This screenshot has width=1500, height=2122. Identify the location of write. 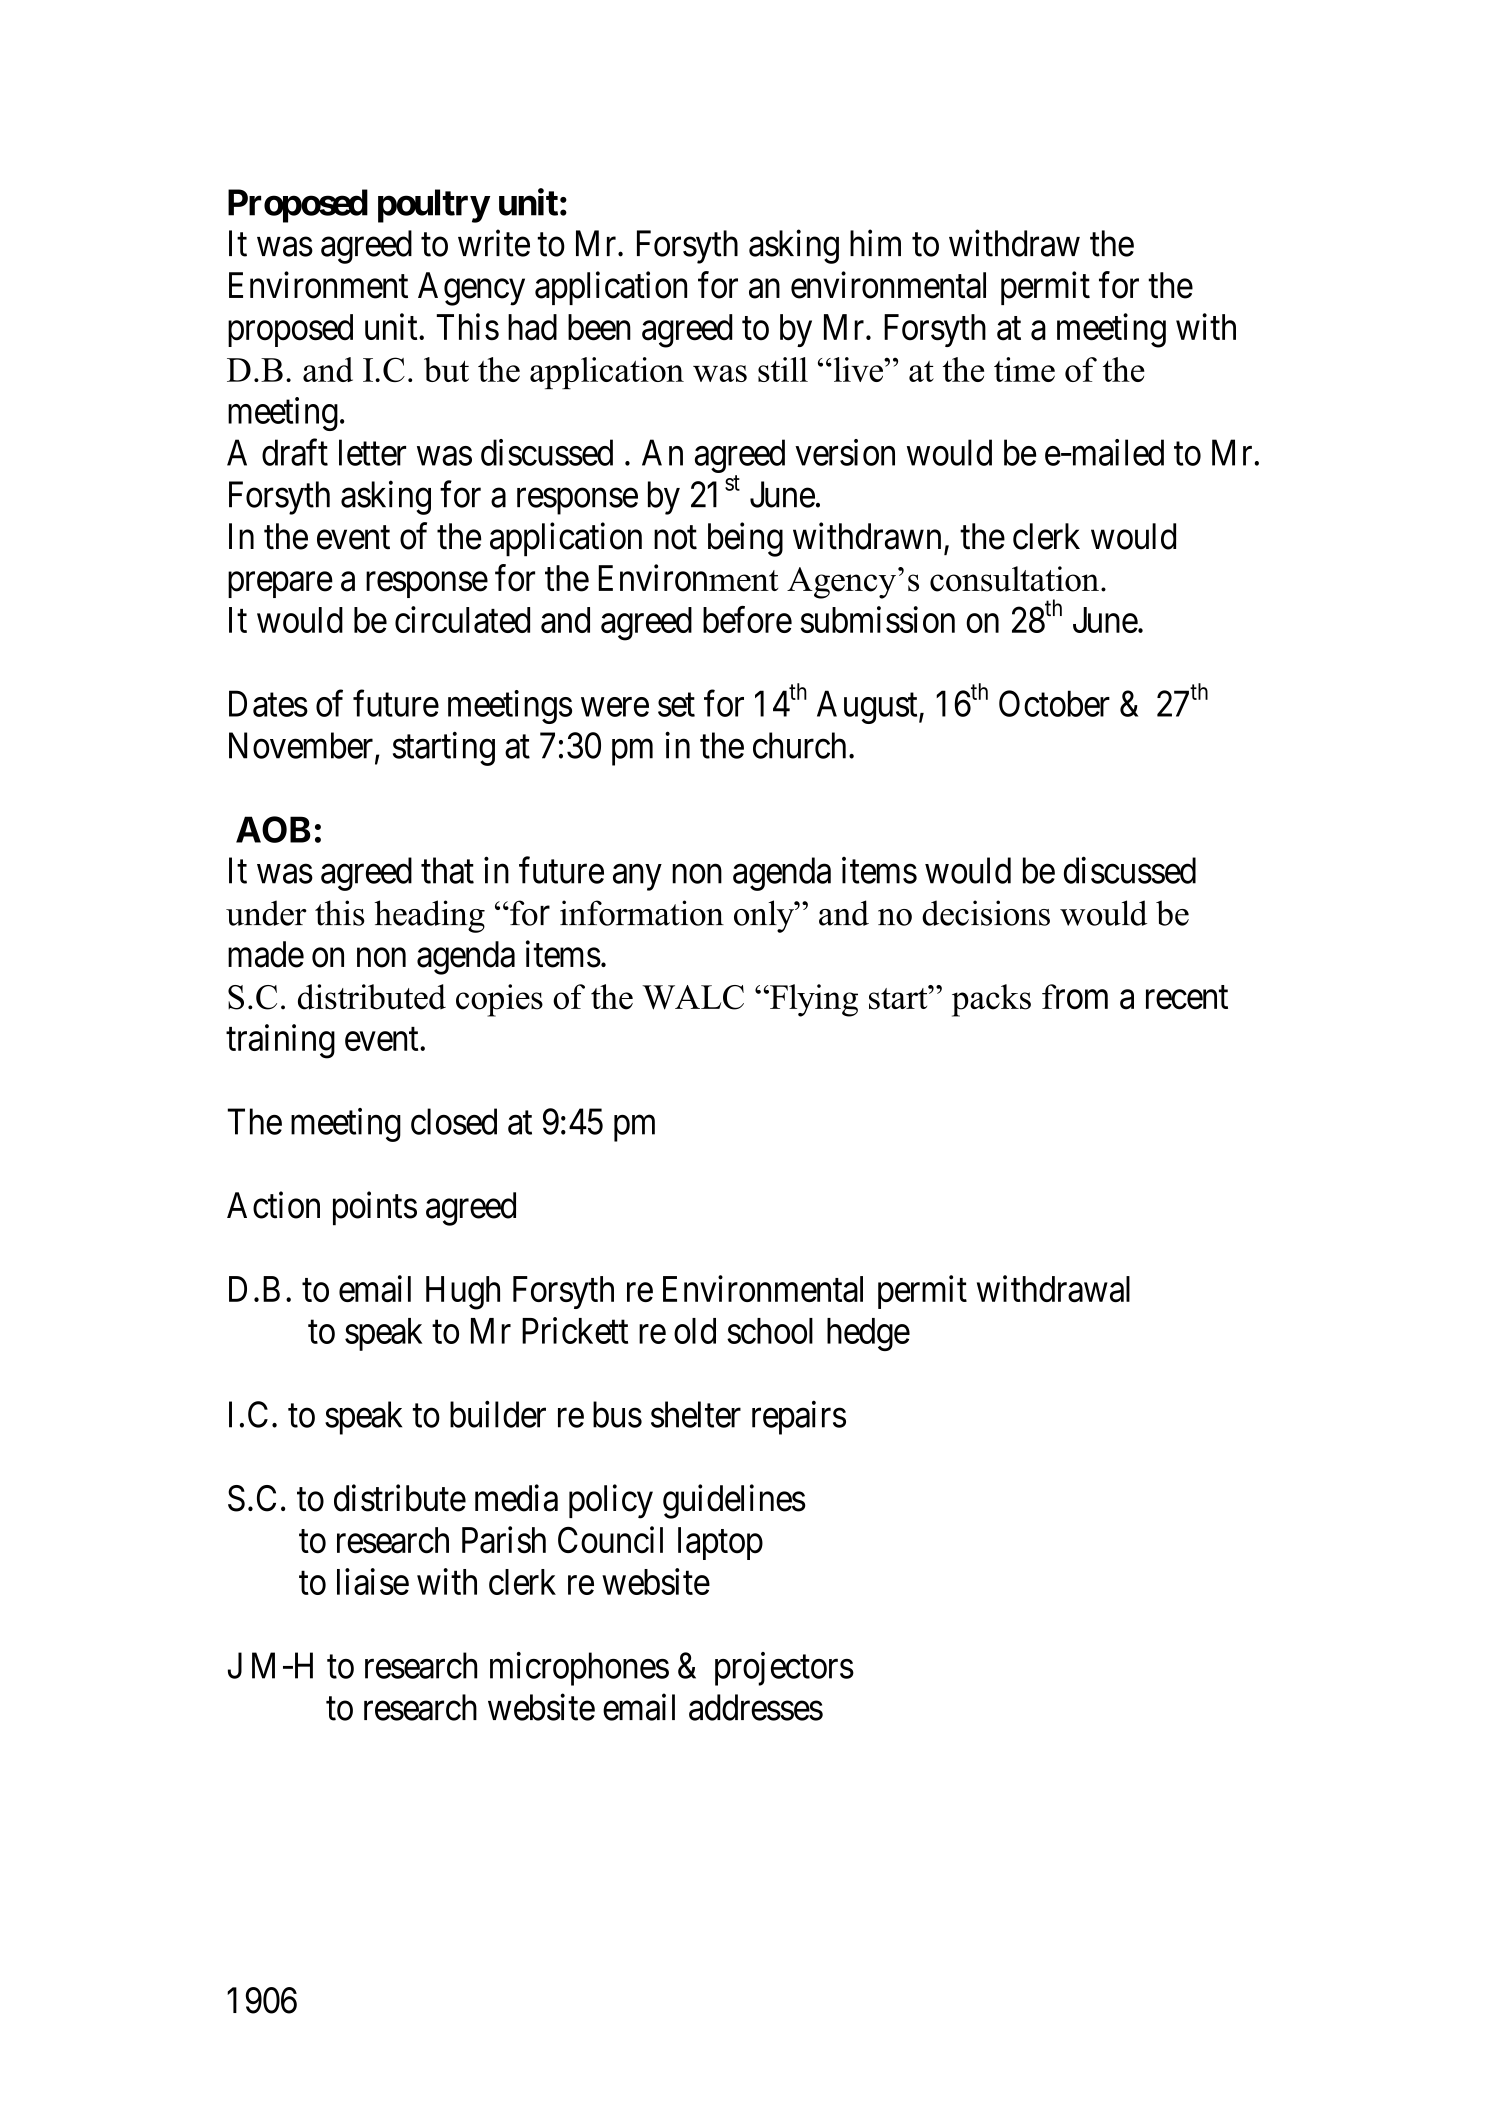
(494, 243).
